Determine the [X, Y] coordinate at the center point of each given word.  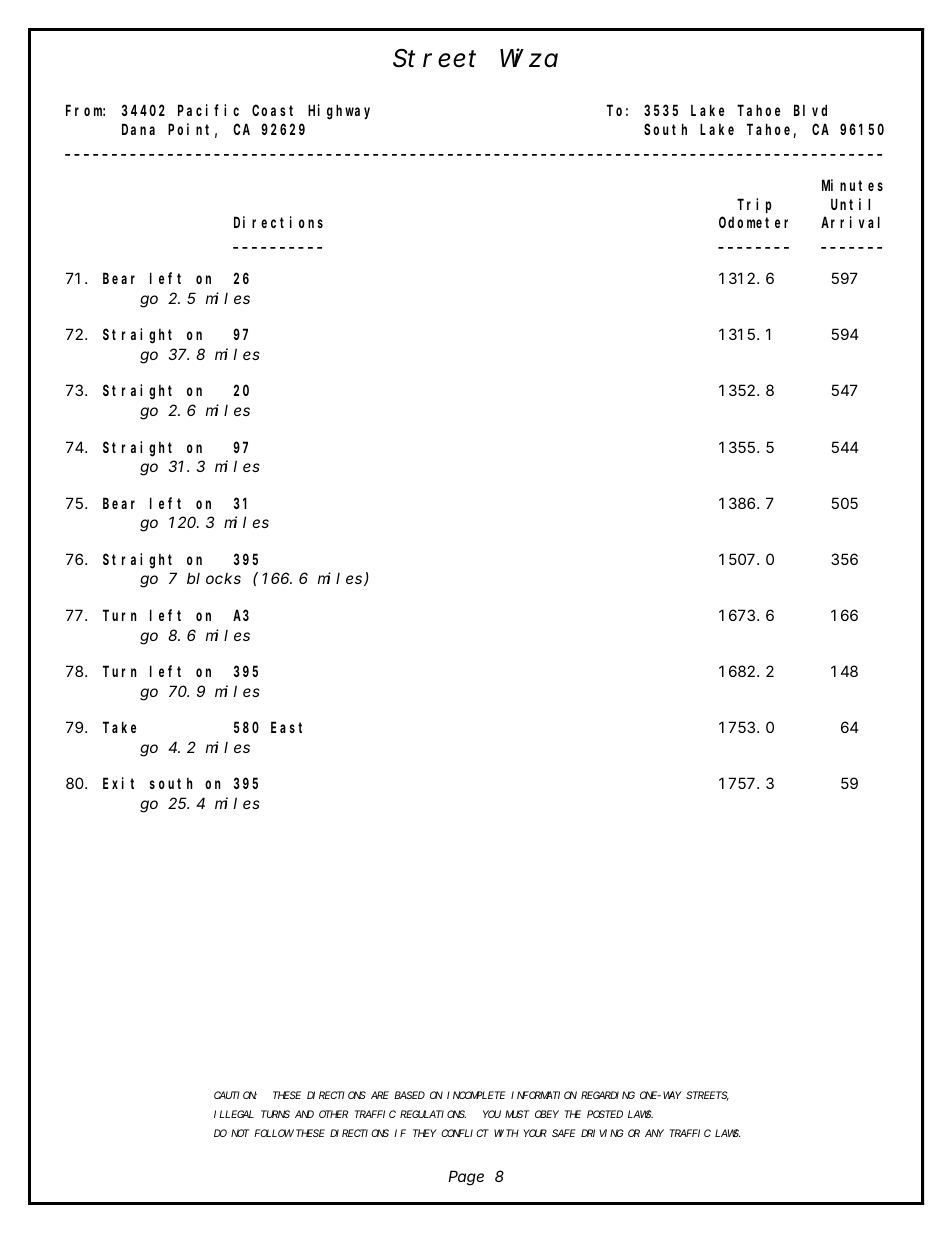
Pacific [208, 110]
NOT [240, 1133]
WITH [506, 1133]
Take [119, 727]
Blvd [810, 110]
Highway [339, 112]
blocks [214, 578]
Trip [754, 205]
